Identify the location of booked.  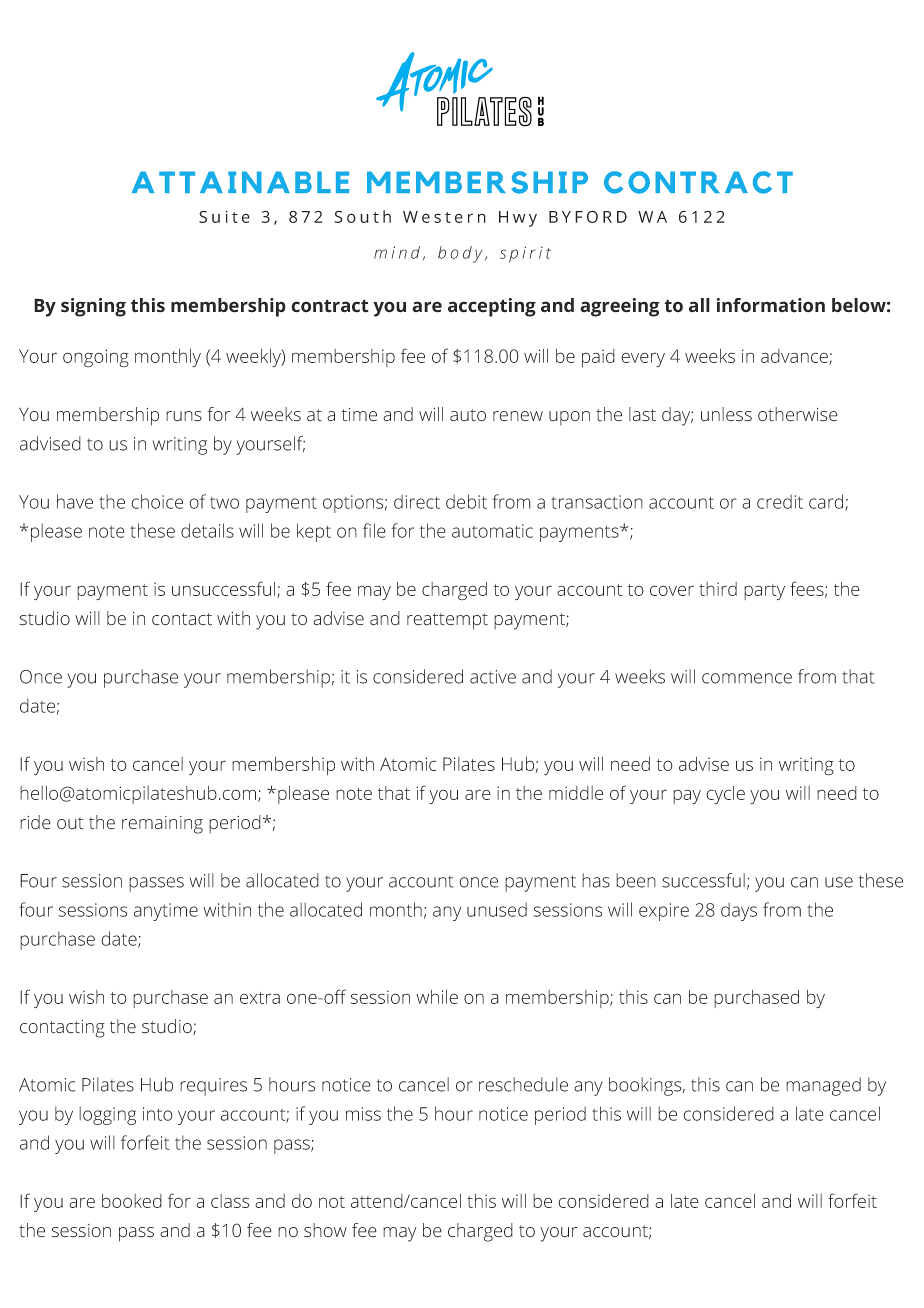
(132, 1201).
